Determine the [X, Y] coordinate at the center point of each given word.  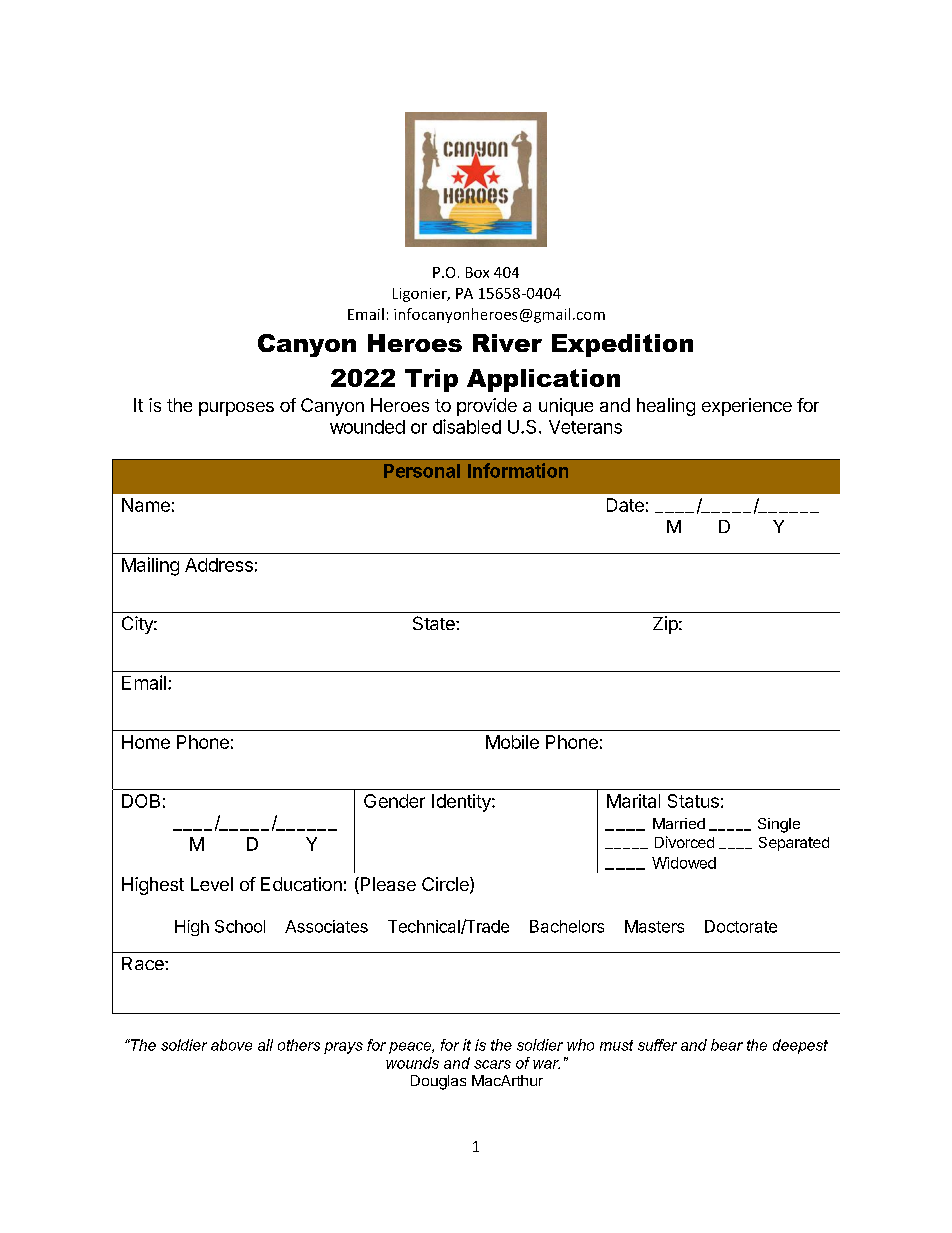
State [435, 623]
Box [477, 272]
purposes [236, 409]
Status [693, 801]
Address [219, 565]
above [231, 1045]
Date [625, 505]
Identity [462, 803]
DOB [141, 801]
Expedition [622, 345]
